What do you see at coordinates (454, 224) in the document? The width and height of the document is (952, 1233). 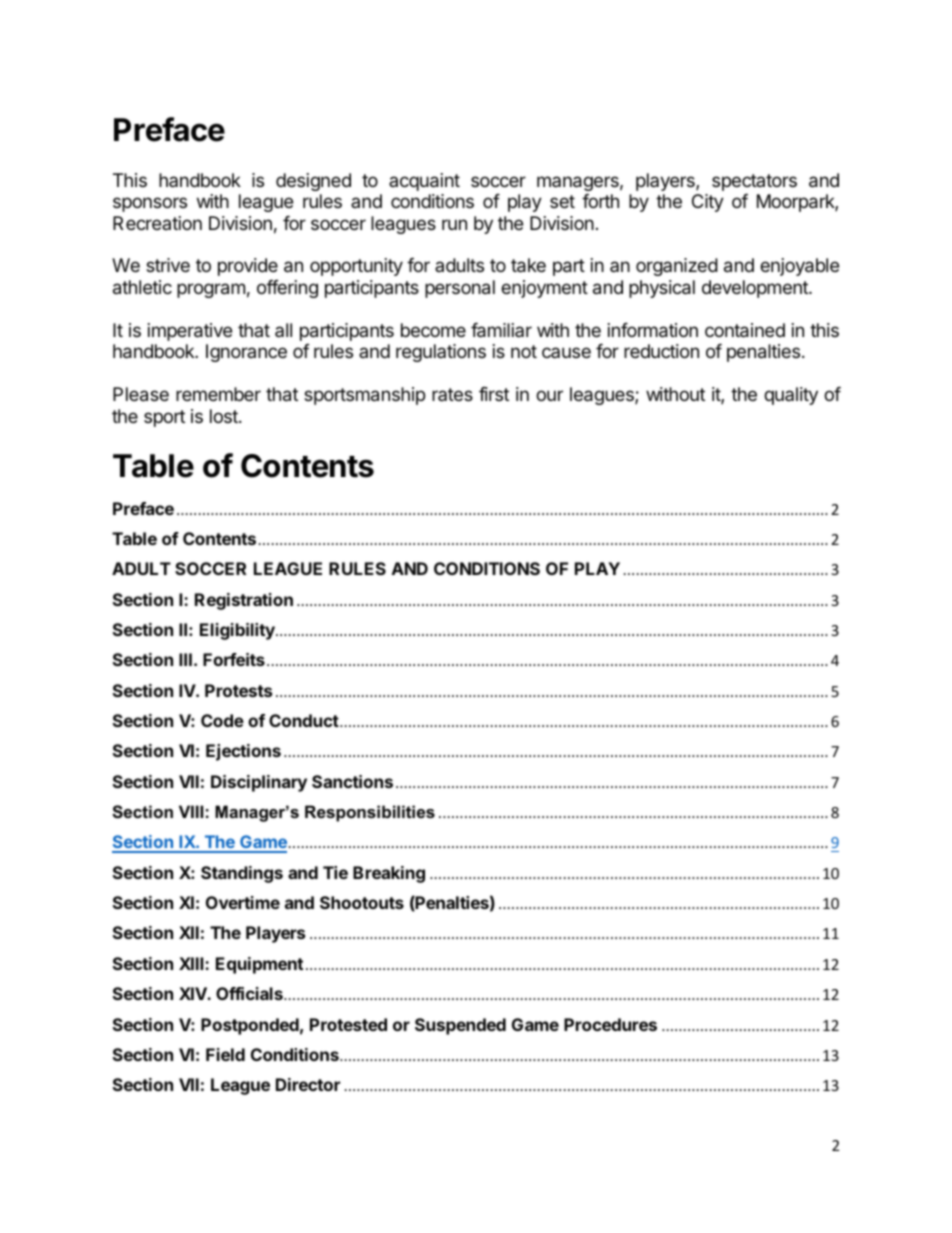 I see `run` at bounding box center [454, 224].
